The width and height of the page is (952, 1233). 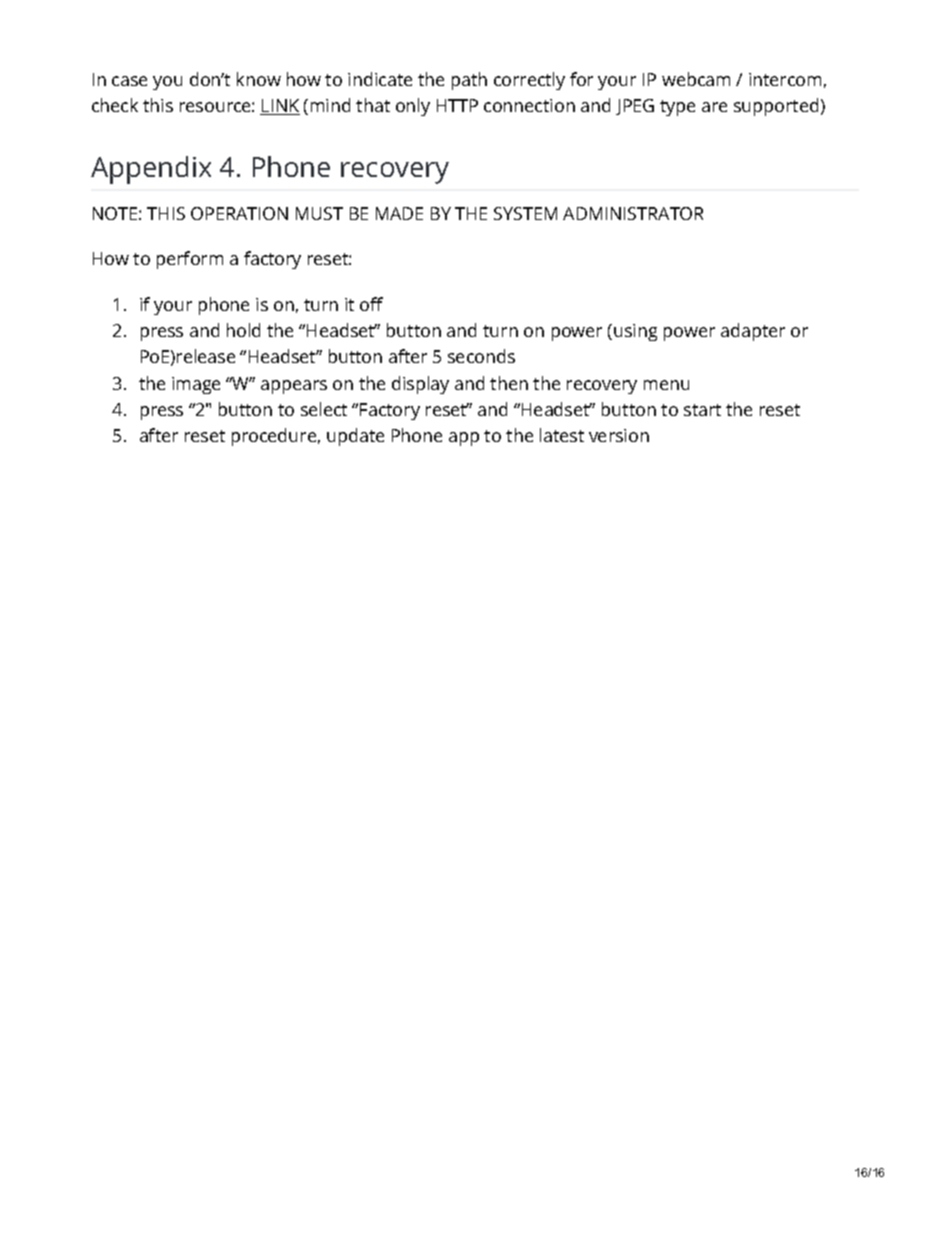 What do you see at coordinates (129, 81) in the page?
I see `case` at bounding box center [129, 81].
